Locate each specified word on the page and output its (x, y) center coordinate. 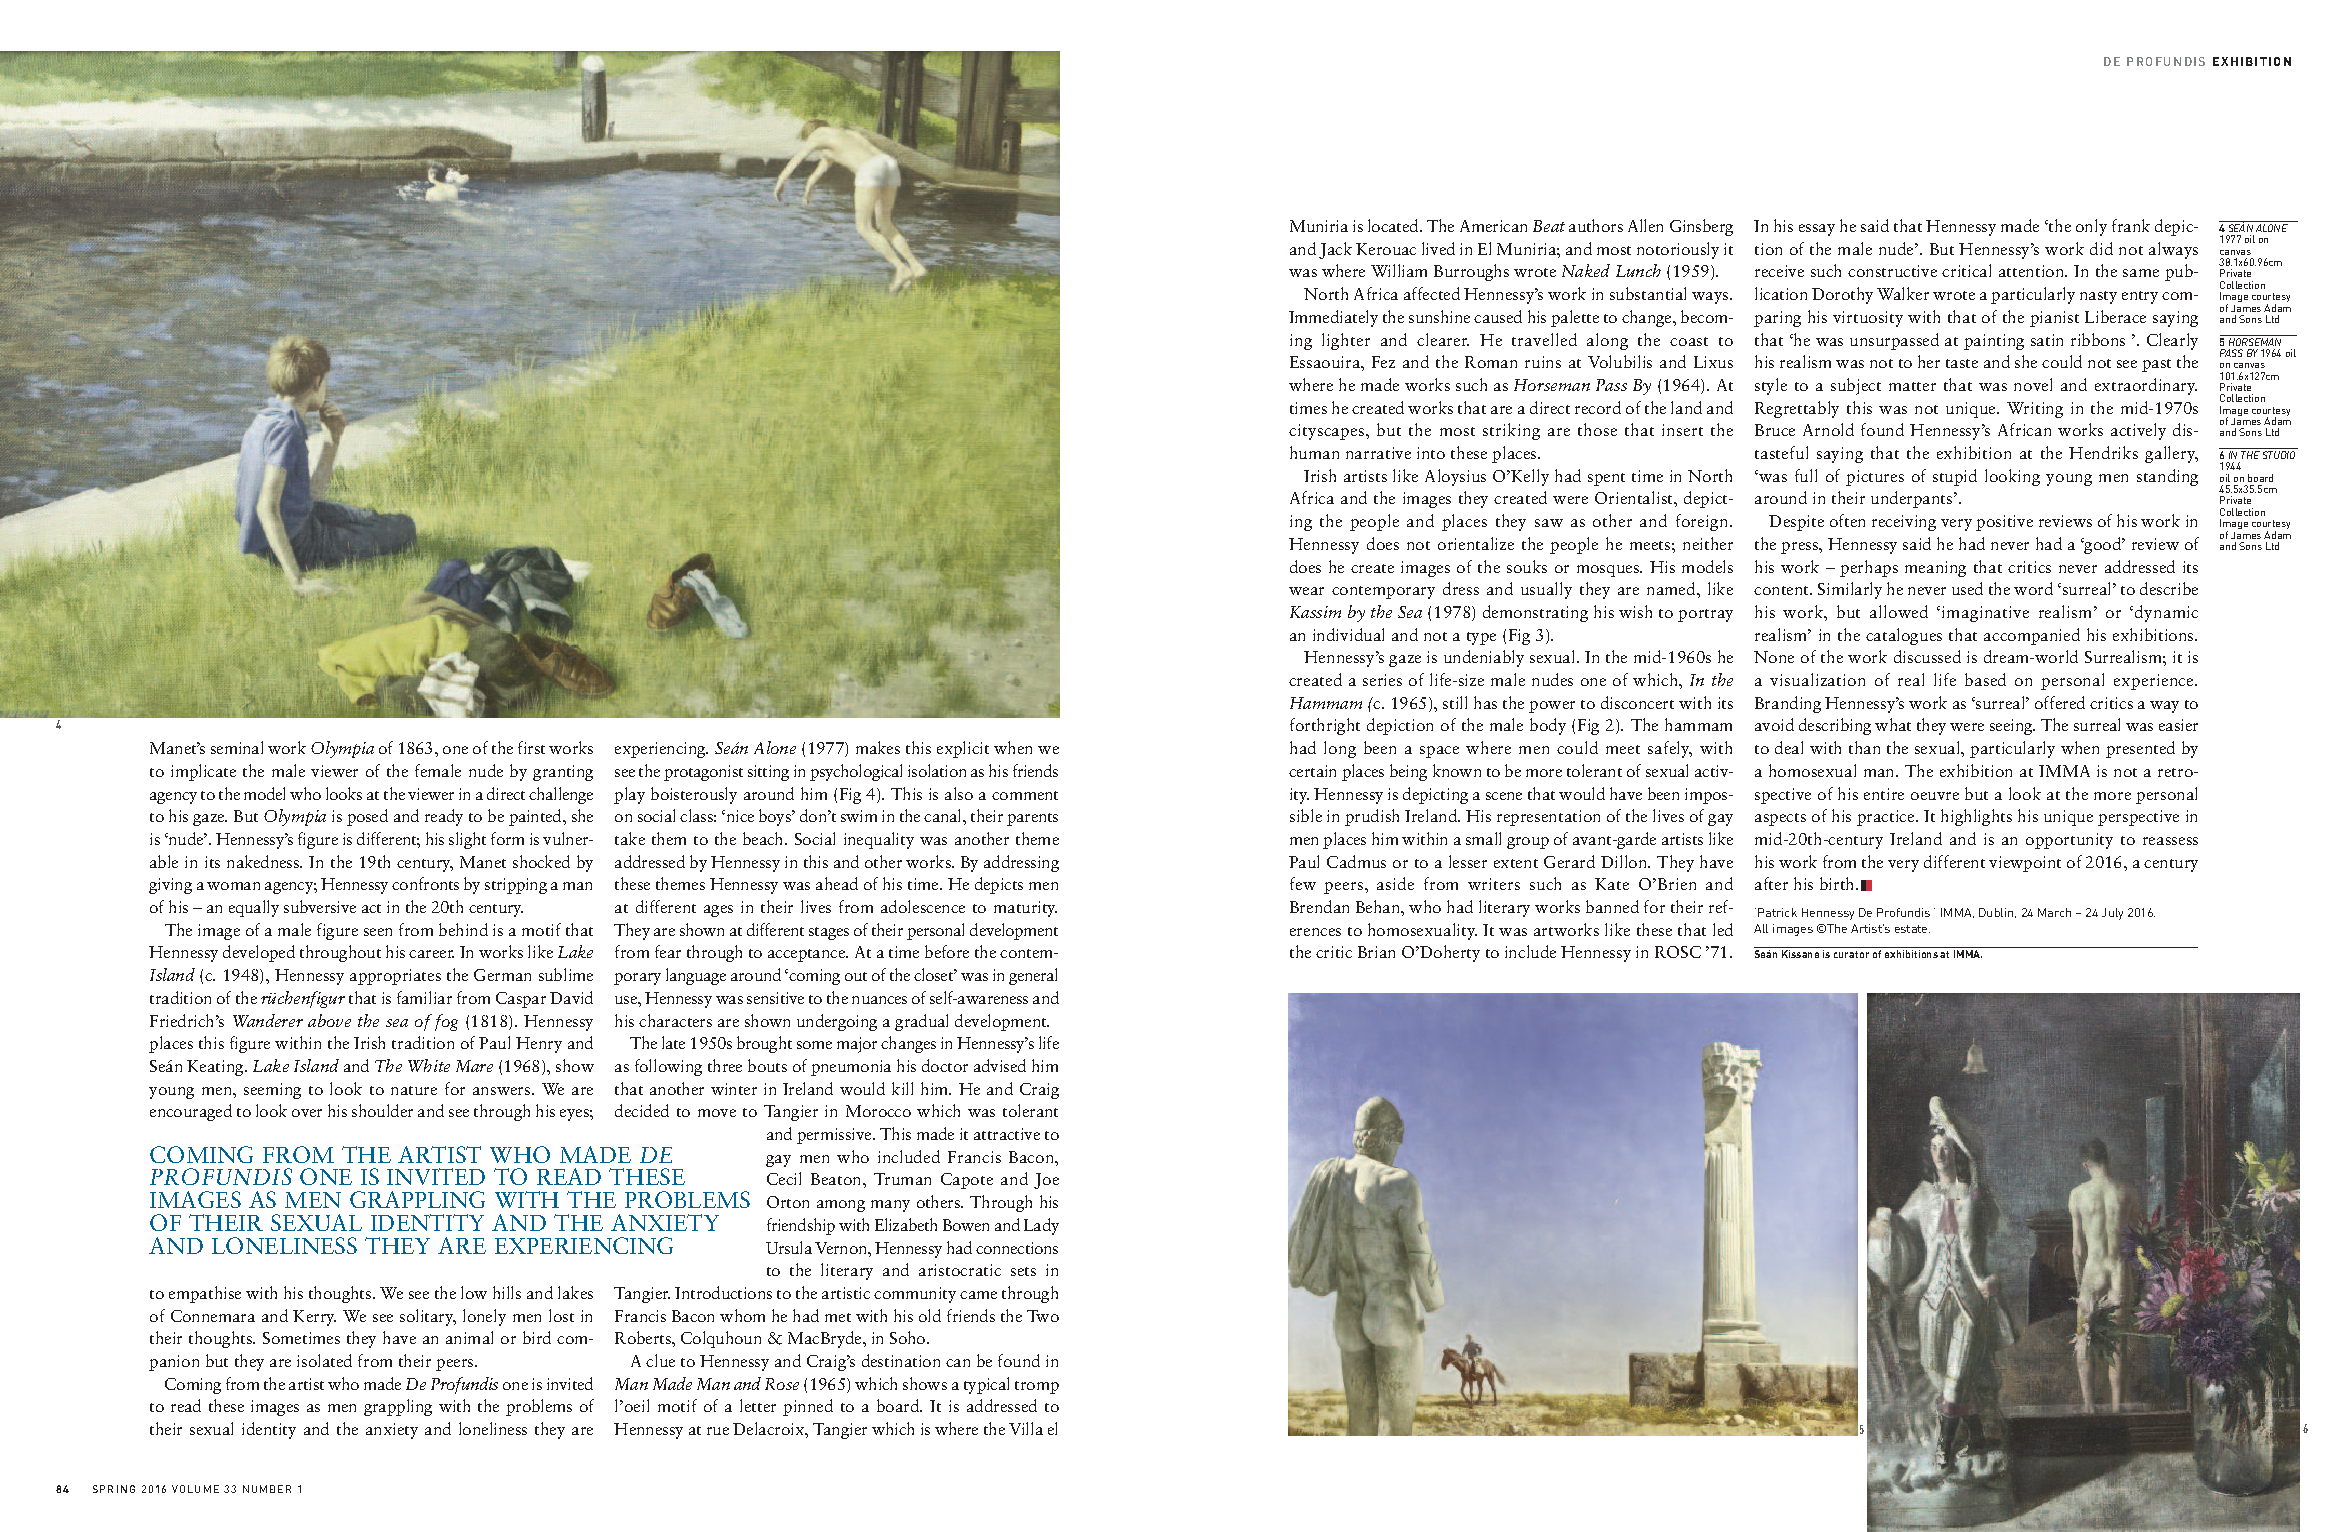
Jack (1335, 250)
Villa (1026, 1428)
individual (1348, 634)
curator (1851, 954)
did (2101, 248)
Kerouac (1386, 249)
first (531, 747)
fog (446, 1022)
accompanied (2032, 636)
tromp (1037, 1387)
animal (469, 1337)
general (1033, 976)
